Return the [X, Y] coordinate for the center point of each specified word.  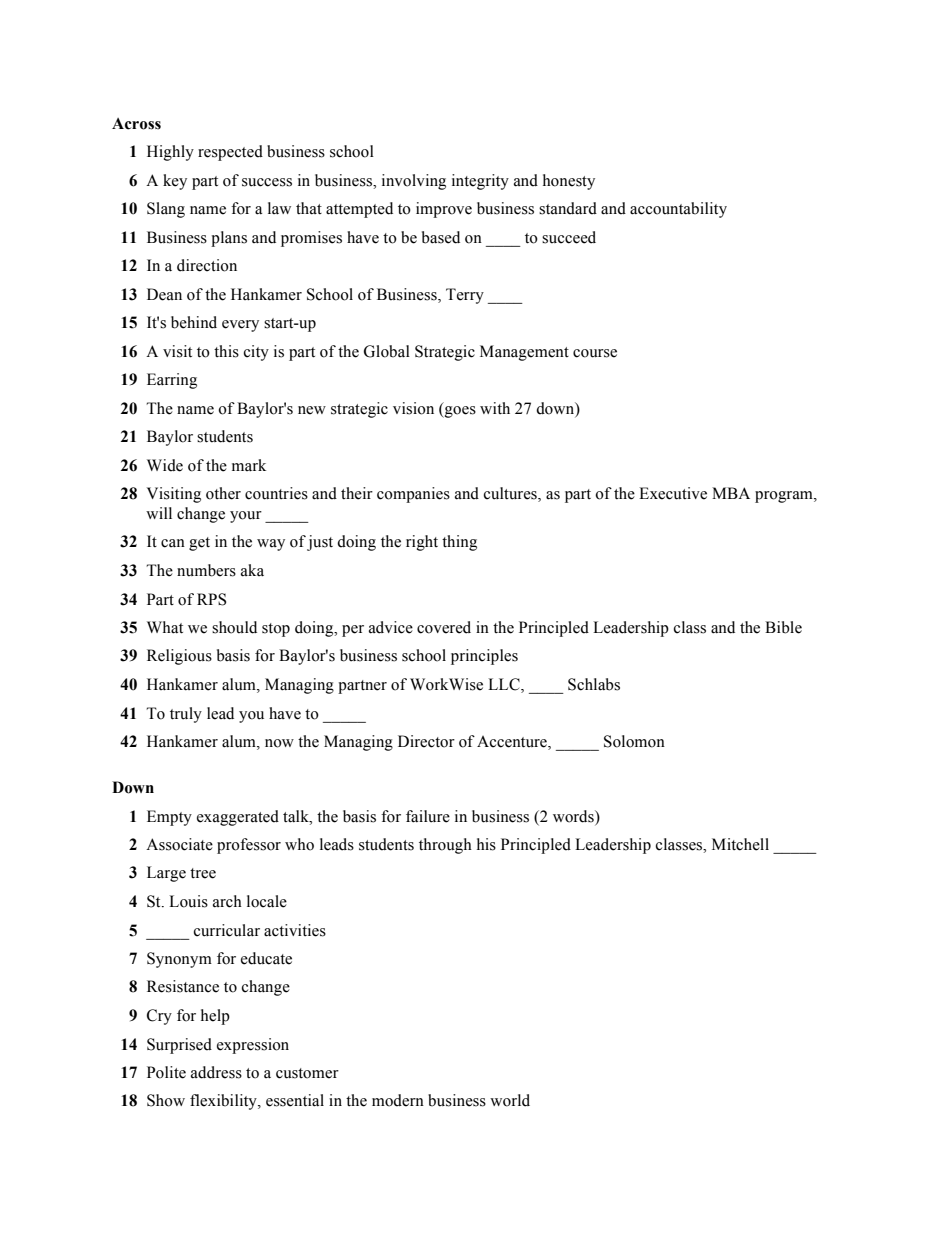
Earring [172, 381]
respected [230, 153]
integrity [480, 182]
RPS [211, 599]
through [445, 846]
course [595, 353]
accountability [678, 210]
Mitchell [740, 844]
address [216, 1072]
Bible [783, 627]
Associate [179, 844]
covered [444, 627]
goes [459, 412]
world [510, 1100]
